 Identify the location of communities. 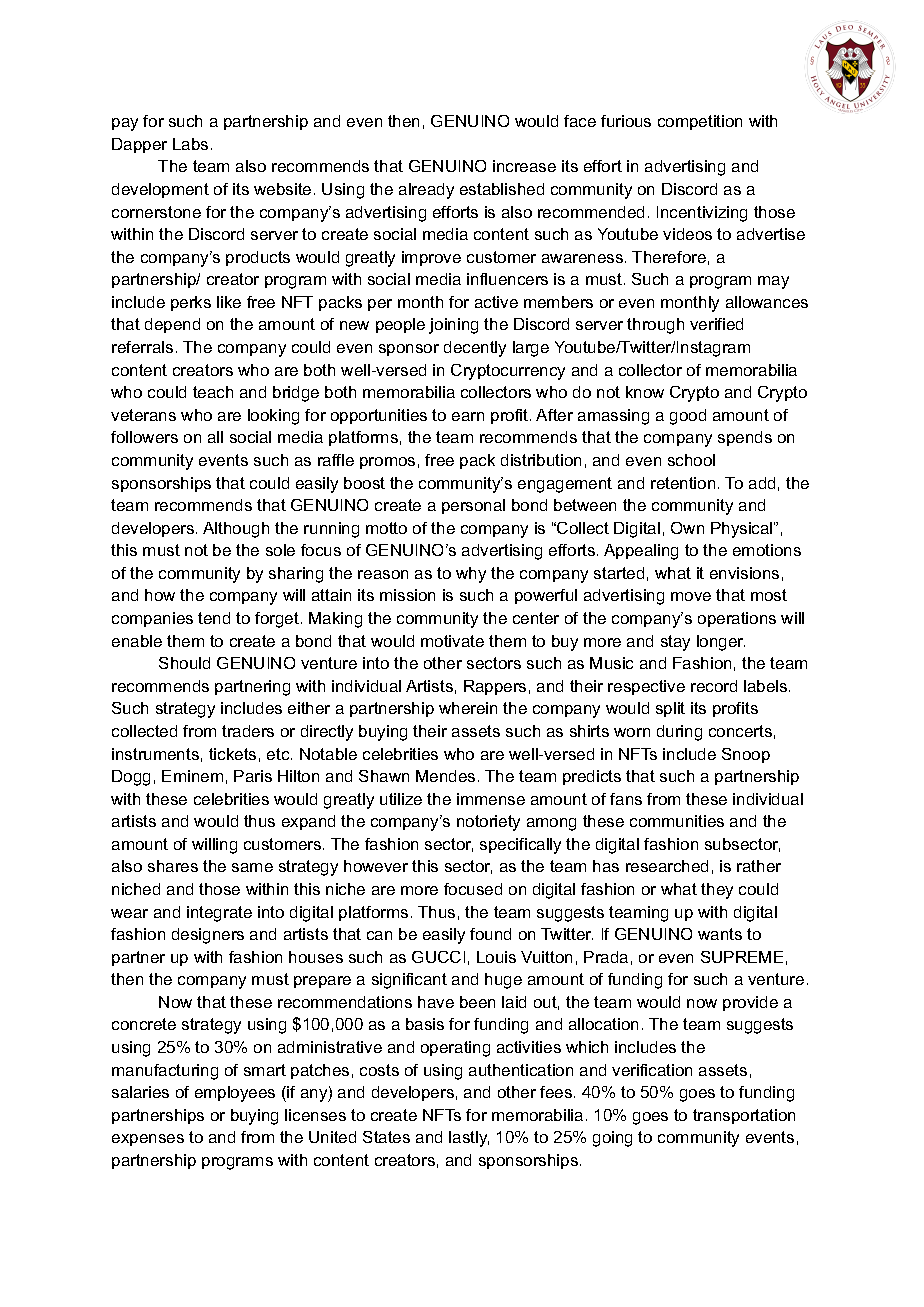
(677, 821).
